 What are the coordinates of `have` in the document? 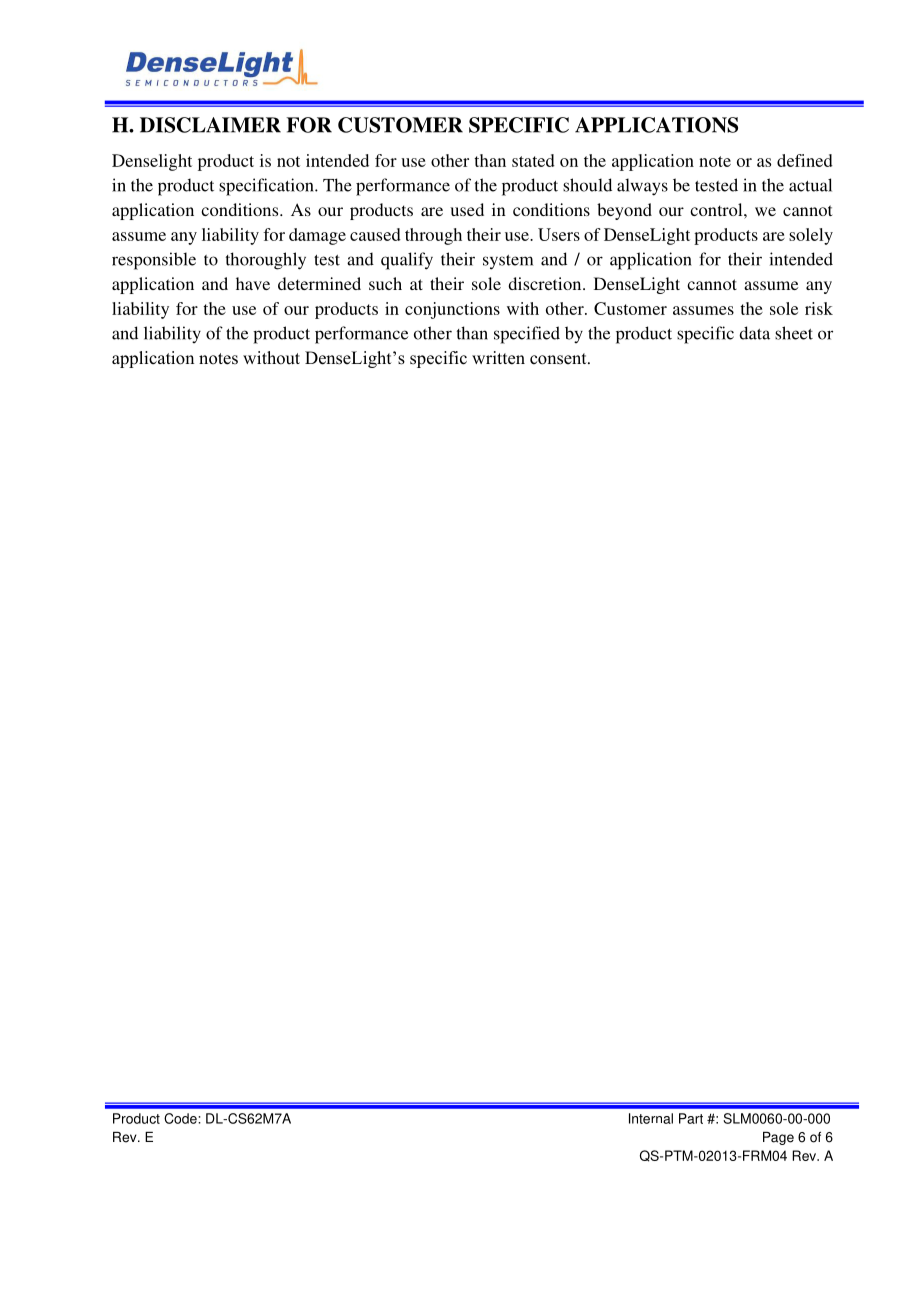 It's located at (253, 283).
